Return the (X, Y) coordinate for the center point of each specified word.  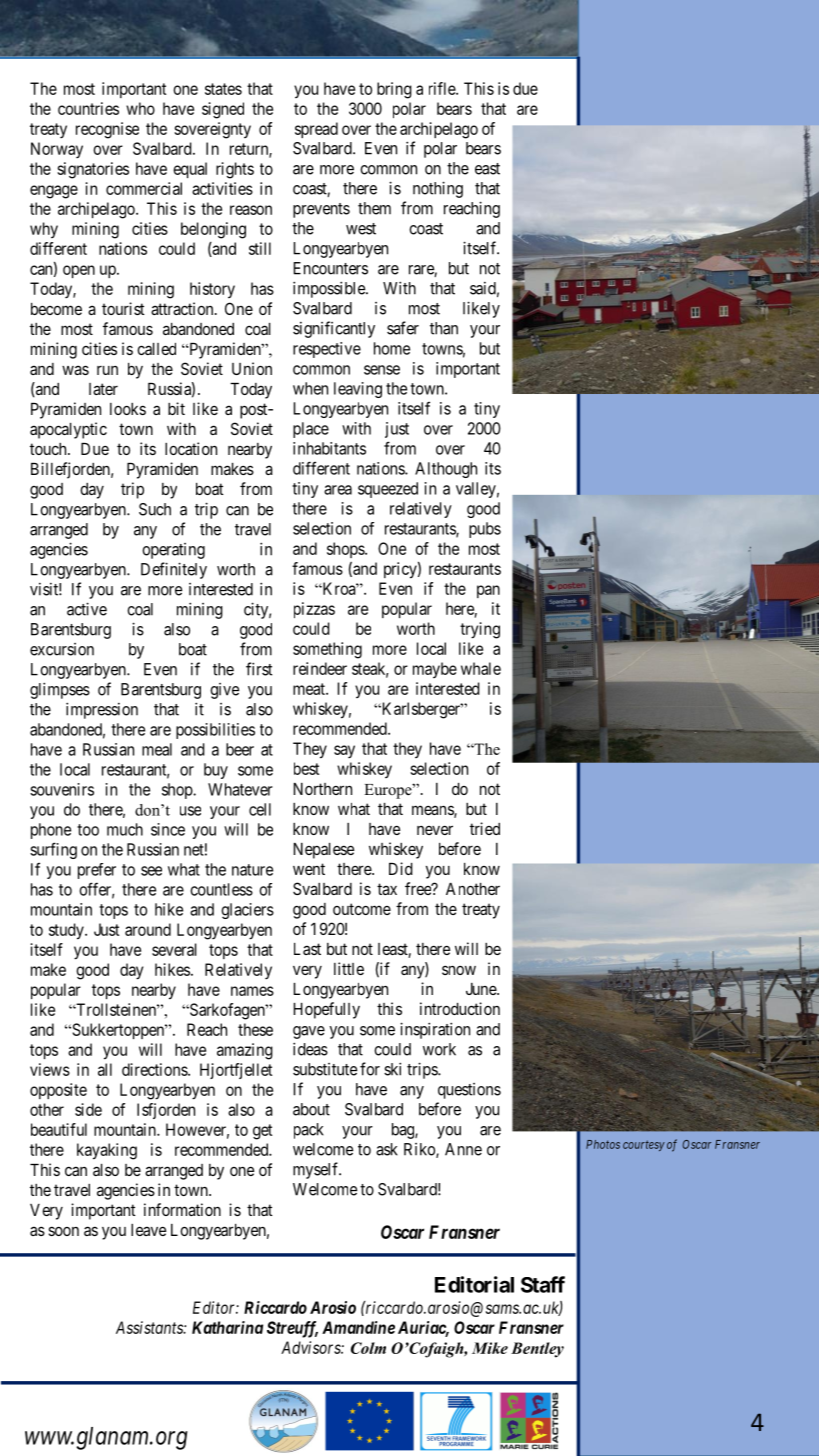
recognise (107, 130)
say (344, 751)
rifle (443, 88)
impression (102, 710)
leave (148, 1230)
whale (481, 668)
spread (316, 130)
